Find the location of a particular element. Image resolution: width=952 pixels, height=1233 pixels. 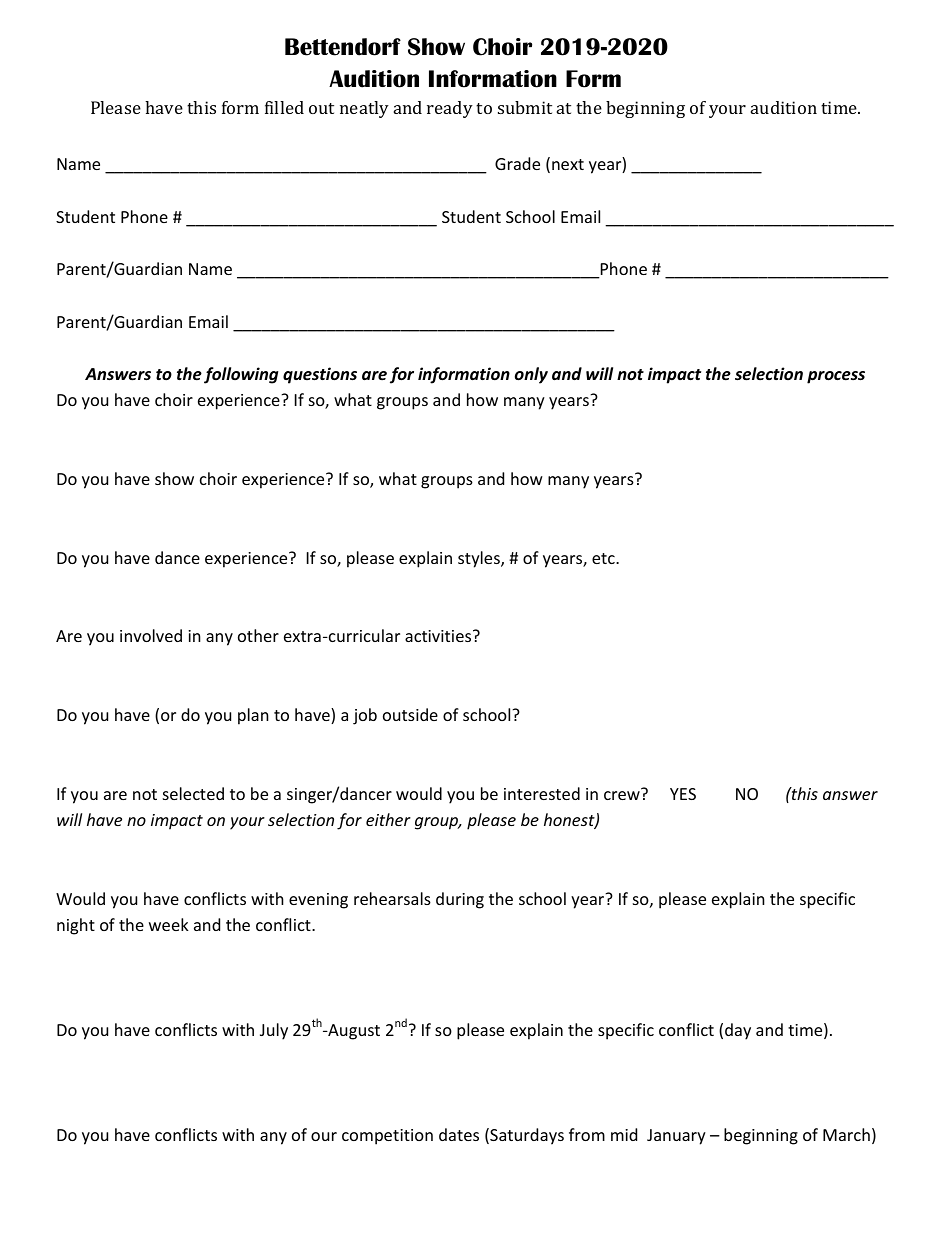

following is located at coordinates (241, 375).
